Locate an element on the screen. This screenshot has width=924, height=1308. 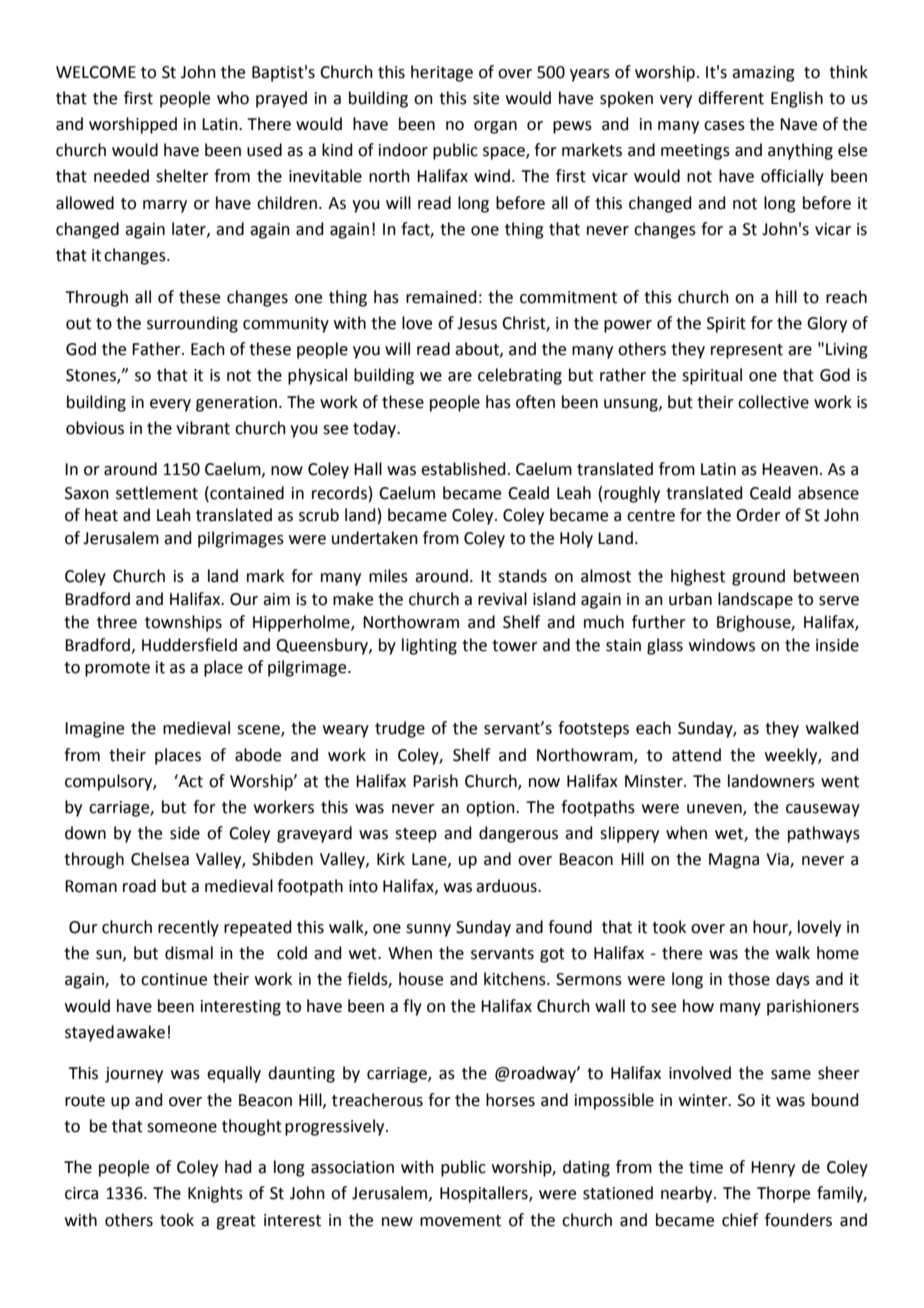
Magna is located at coordinates (734, 861).
